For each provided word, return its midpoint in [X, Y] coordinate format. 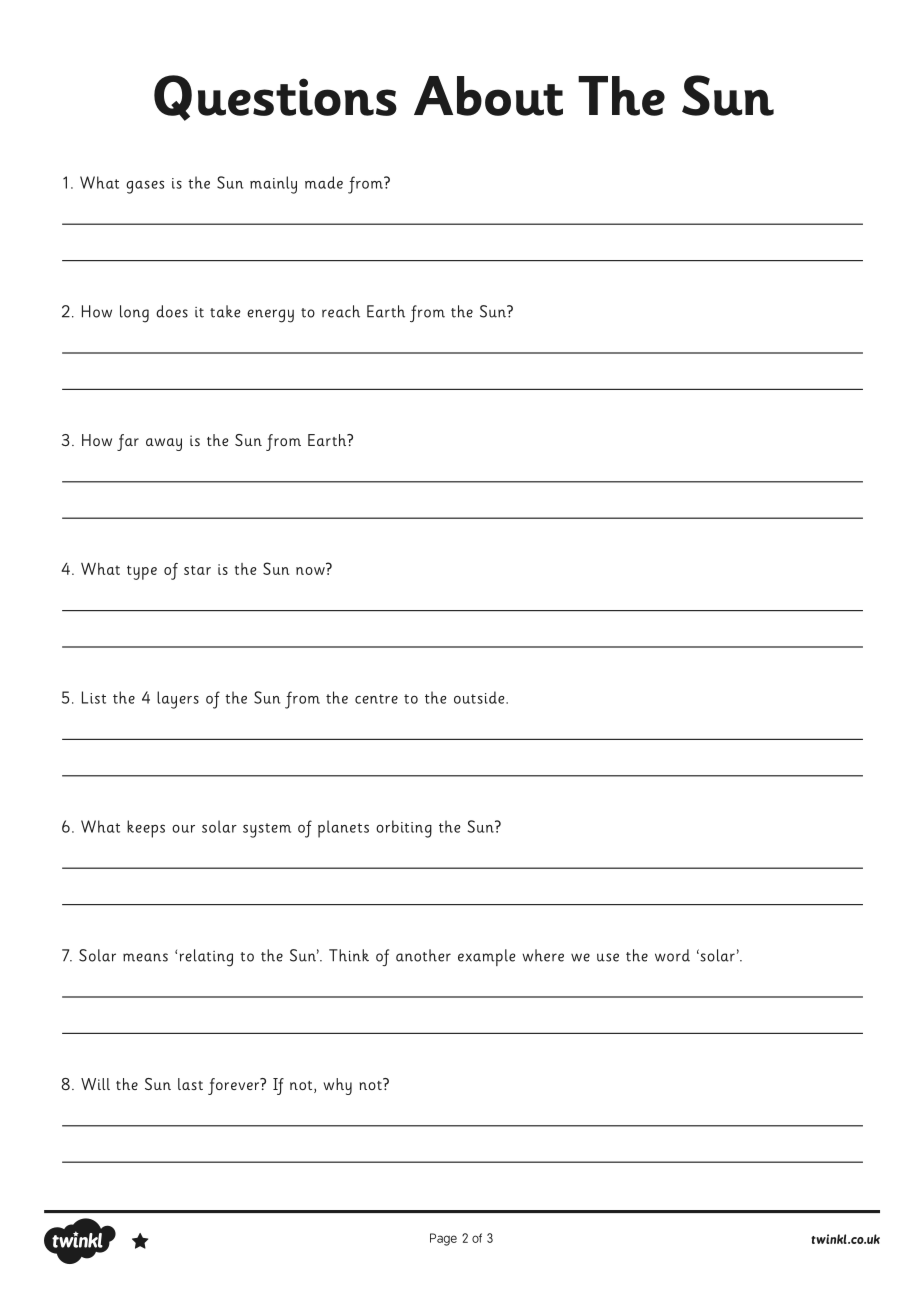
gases [145, 187]
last [190, 1084]
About [488, 96]
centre [376, 699]
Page [443, 1239]
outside [480, 697]
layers [178, 700]
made [324, 182]
